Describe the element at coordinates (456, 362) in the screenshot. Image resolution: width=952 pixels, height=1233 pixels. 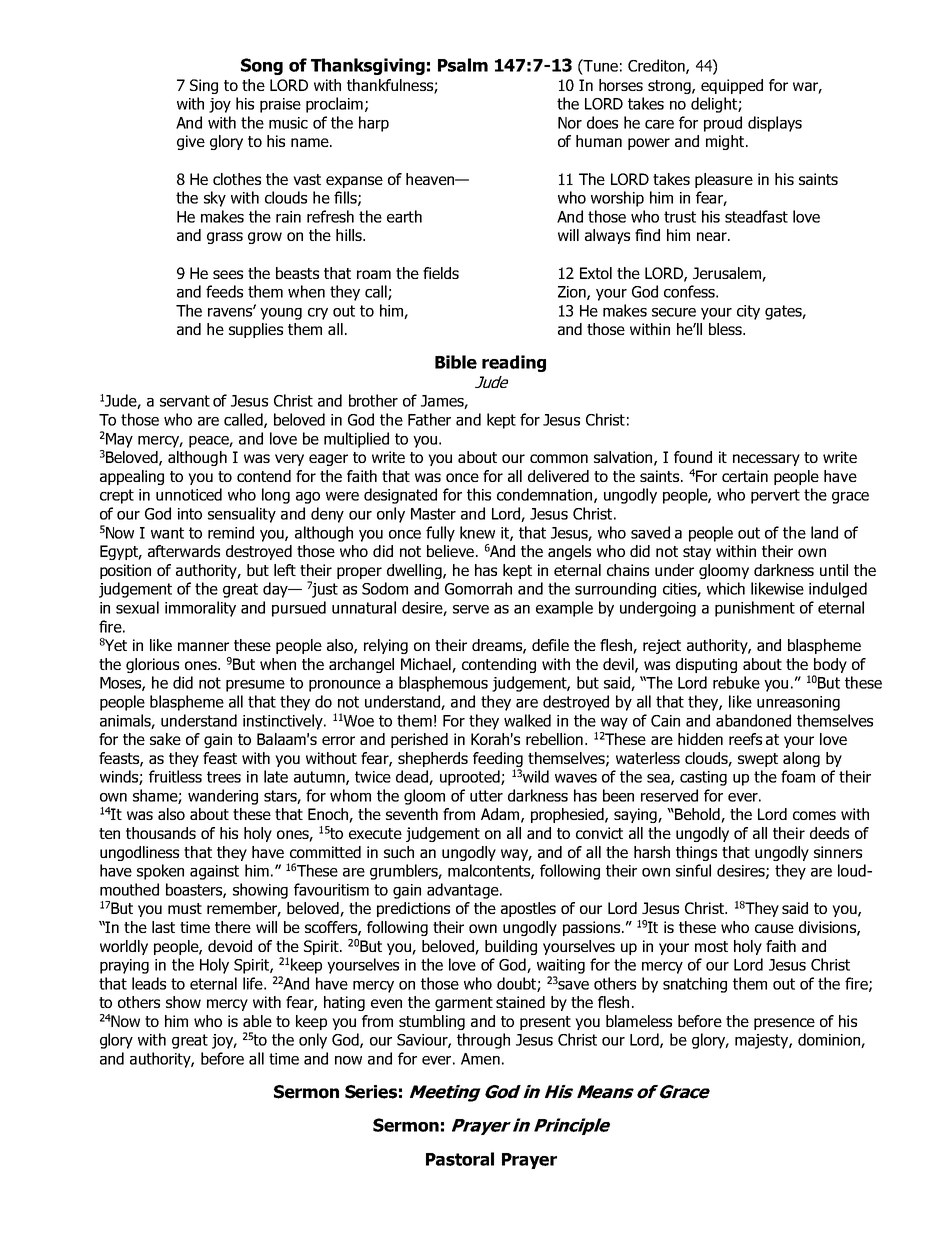
I see `Bible` at that location.
